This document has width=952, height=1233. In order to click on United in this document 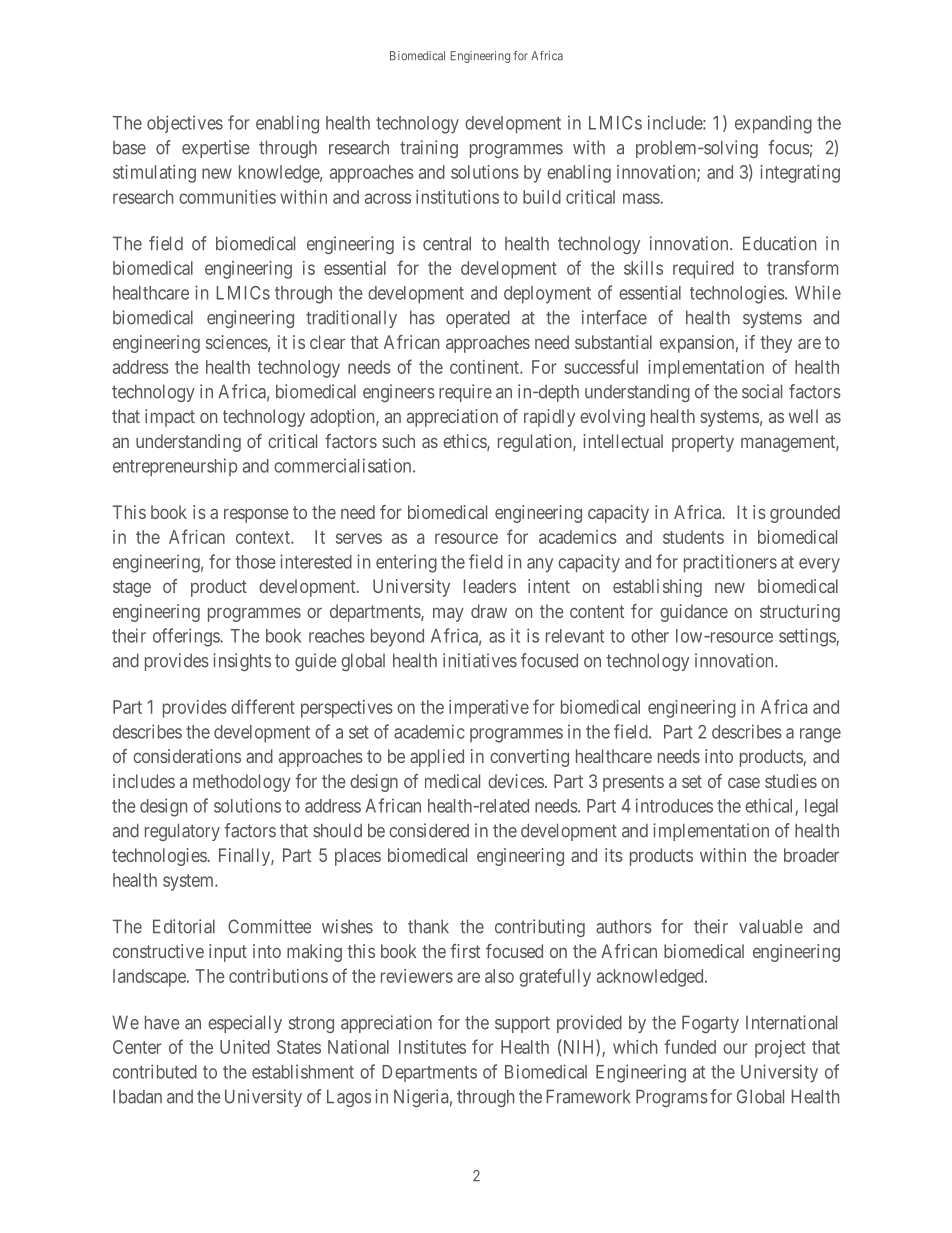, I will do `click(245, 1047)`.
